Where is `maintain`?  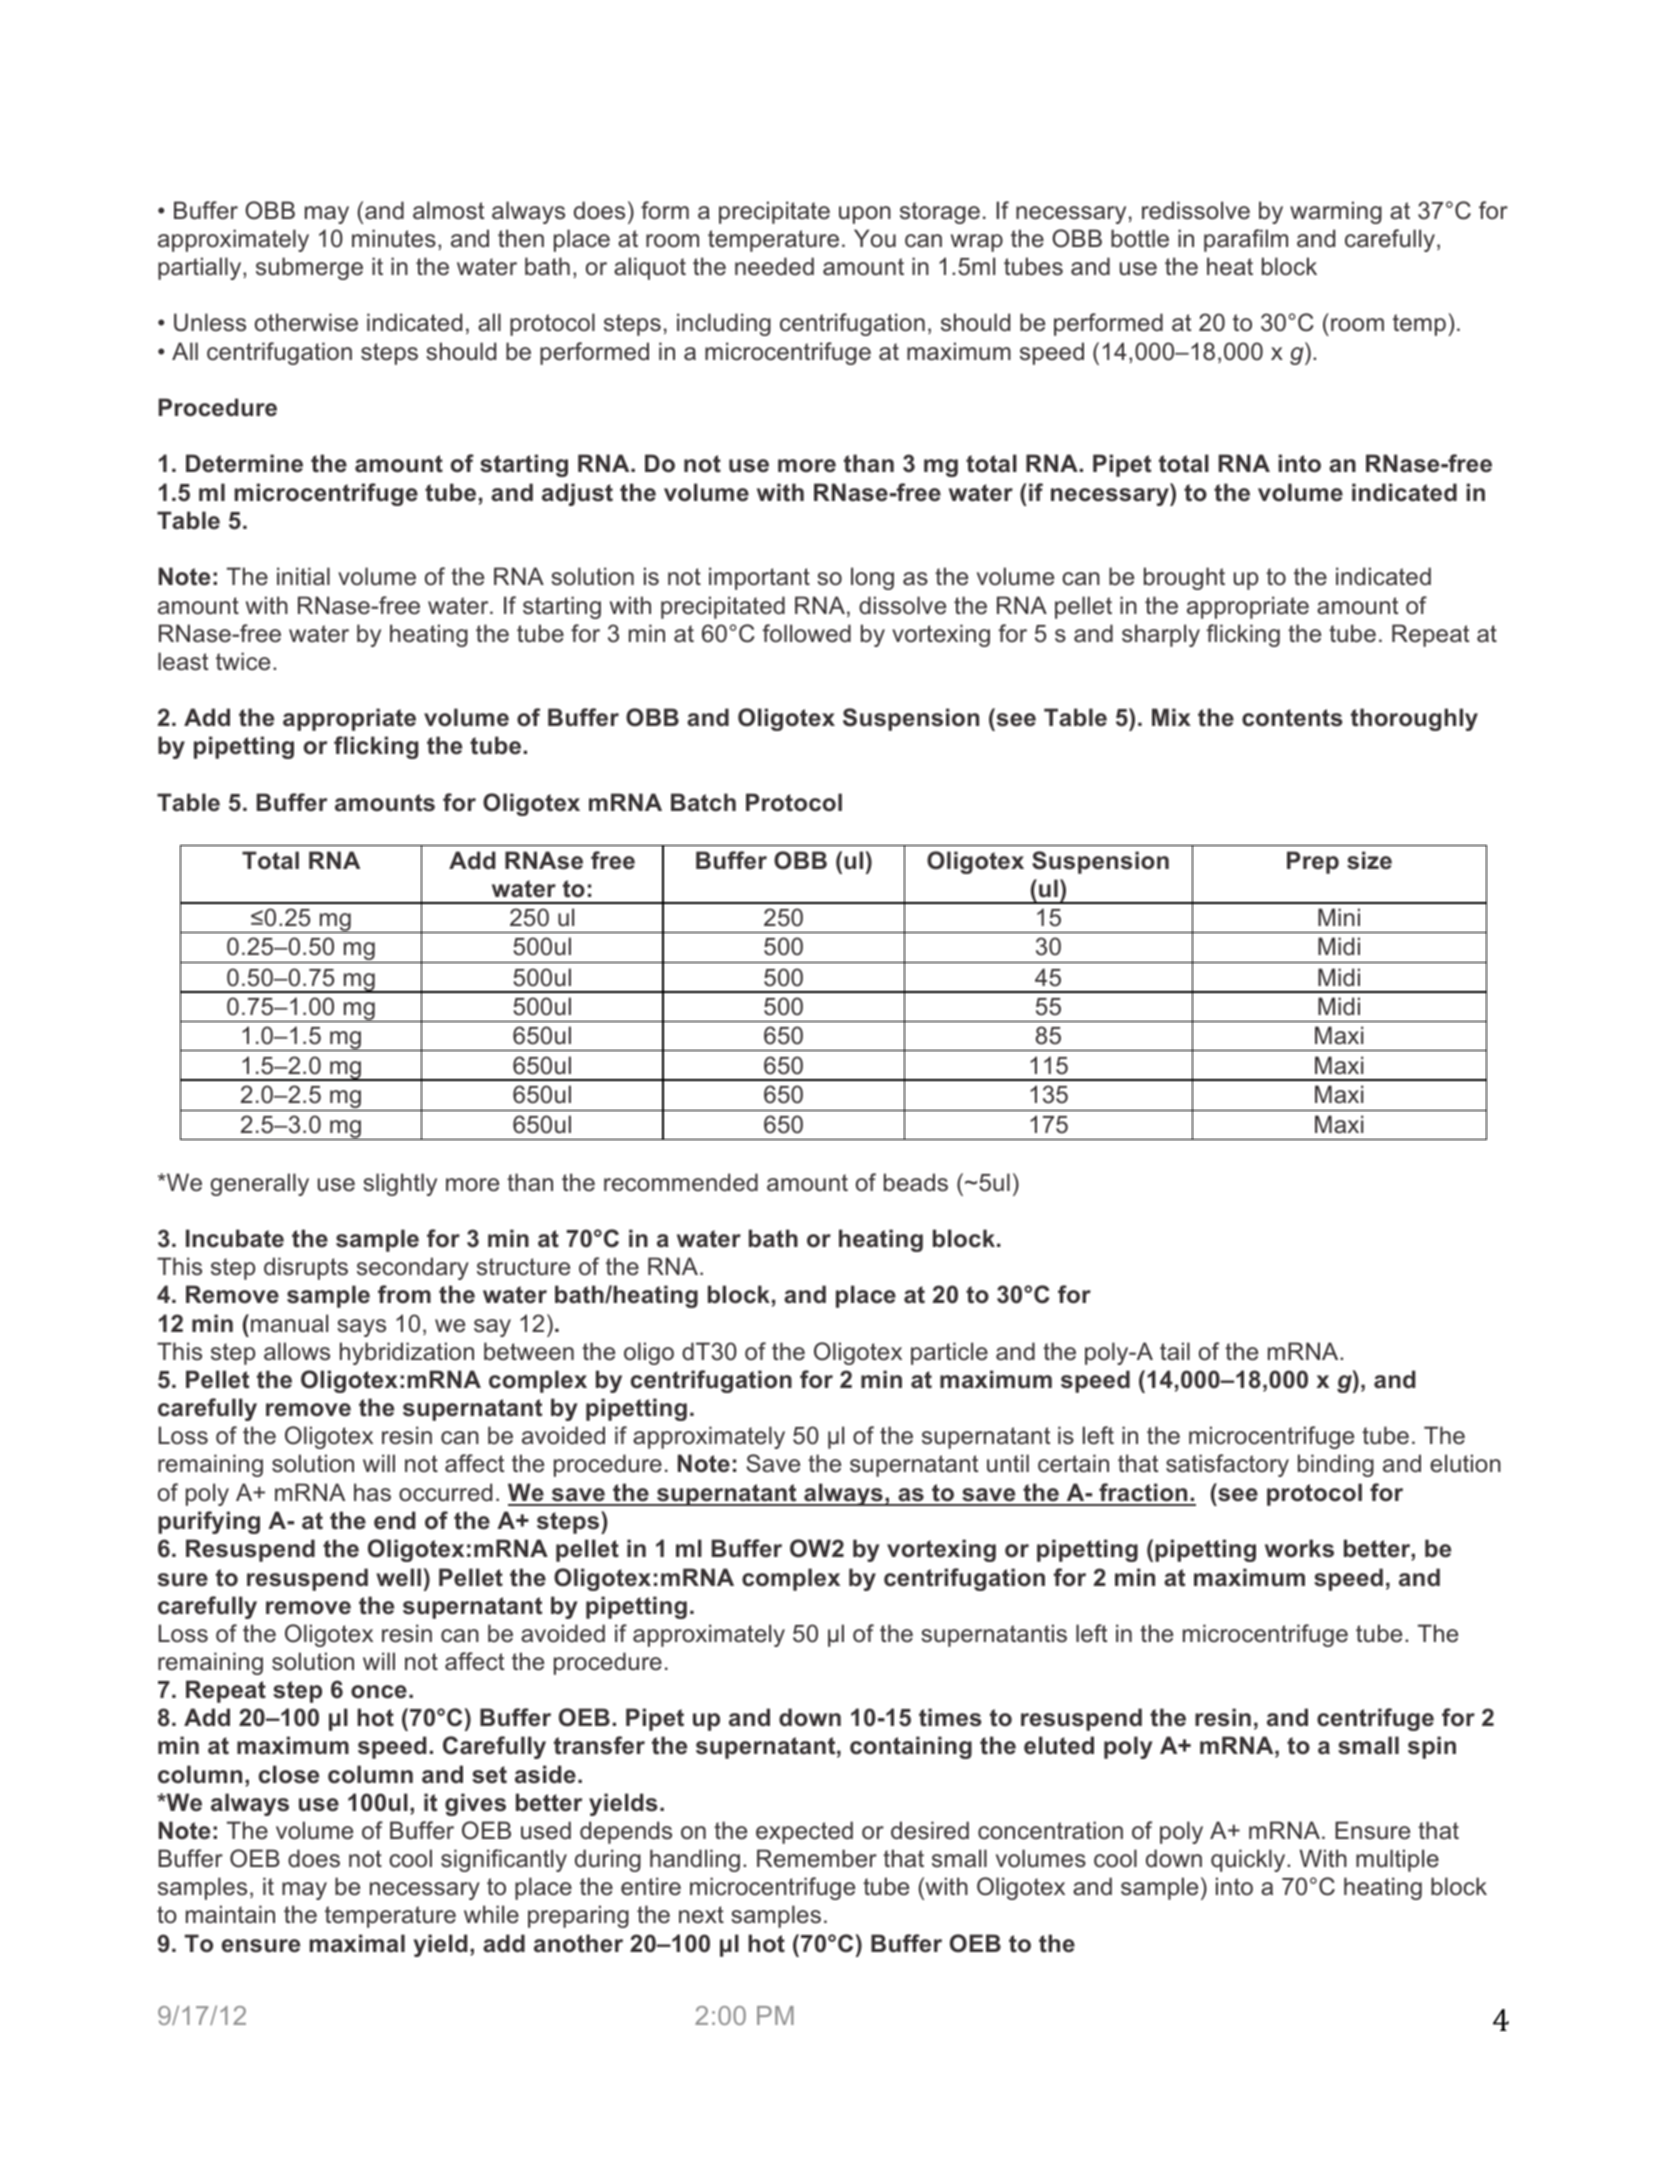 maintain is located at coordinates (230, 1914).
